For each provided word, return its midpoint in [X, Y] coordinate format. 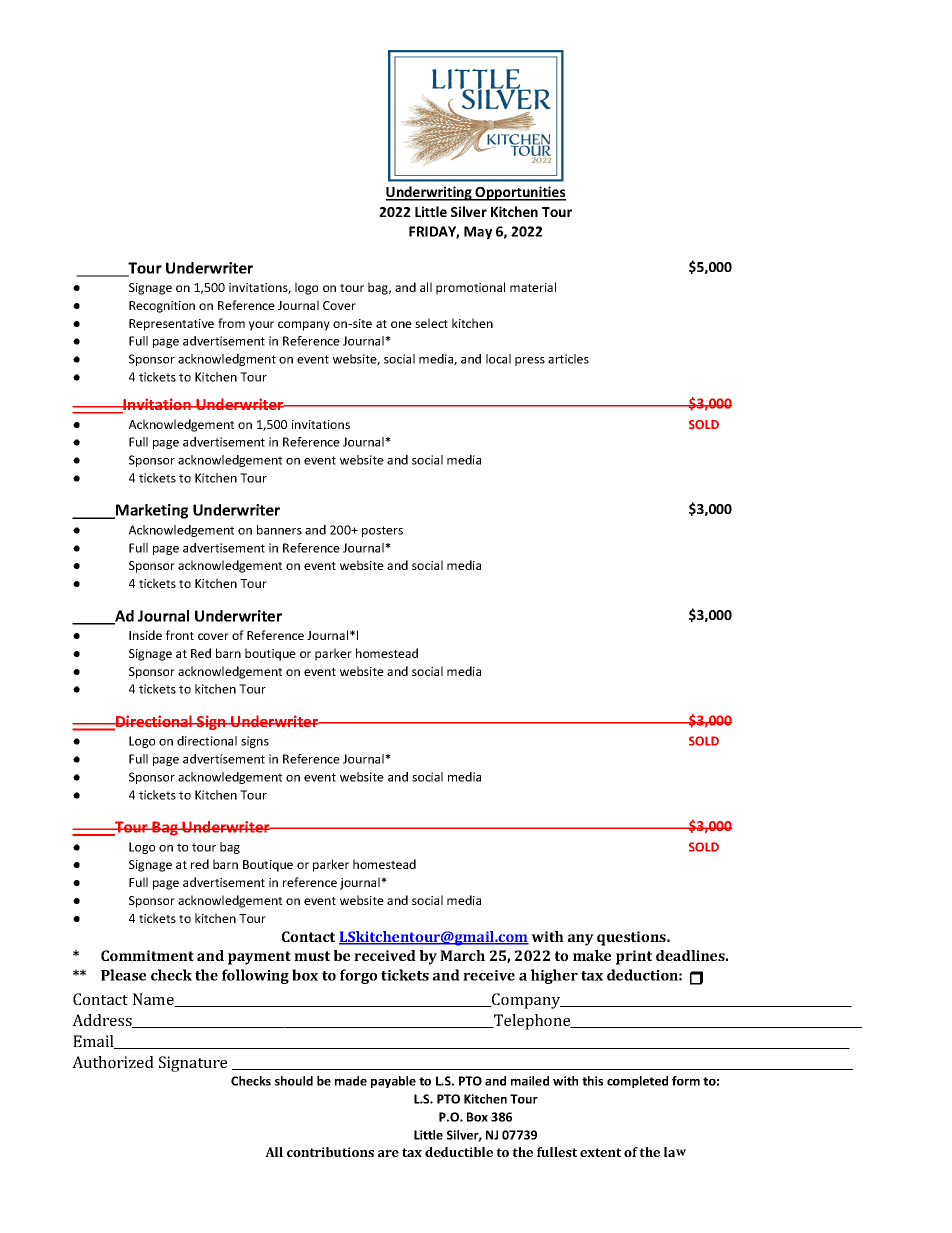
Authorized [113, 1062]
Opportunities [520, 193]
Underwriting [430, 193]
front [180, 635]
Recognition [162, 307]
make [592, 955]
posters [382, 531]
